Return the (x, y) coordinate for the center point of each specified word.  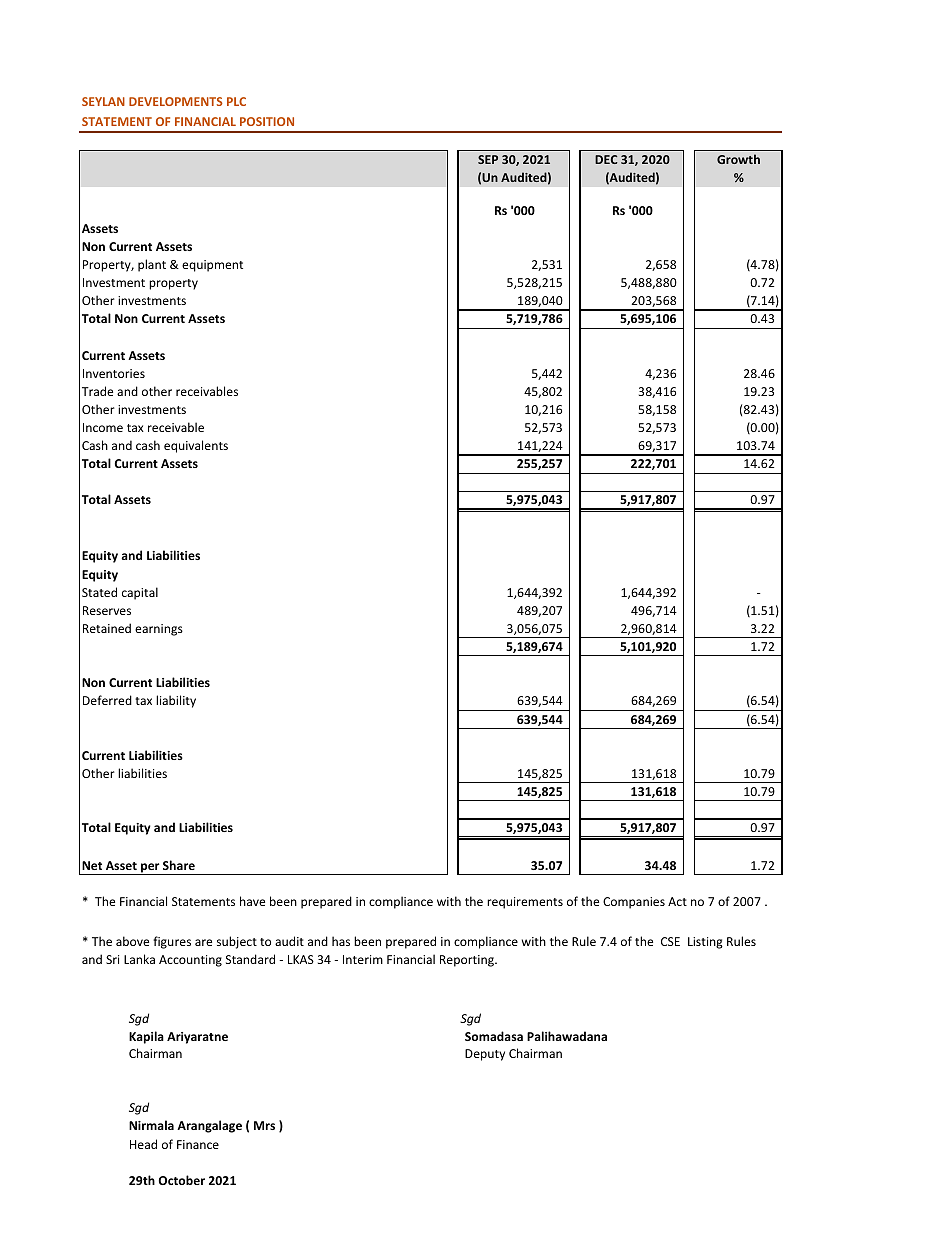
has (341, 941)
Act (677, 901)
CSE (670, 941)
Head (143, 1144)
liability (176, 701)
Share (179, 865)
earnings (159, 630)
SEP (488, 159)
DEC (606, 159)
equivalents (196, 446)
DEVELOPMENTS (176, 101)
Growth (738, 159)
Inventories (114, 373)
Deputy (485, 1055)
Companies (634, 903)
